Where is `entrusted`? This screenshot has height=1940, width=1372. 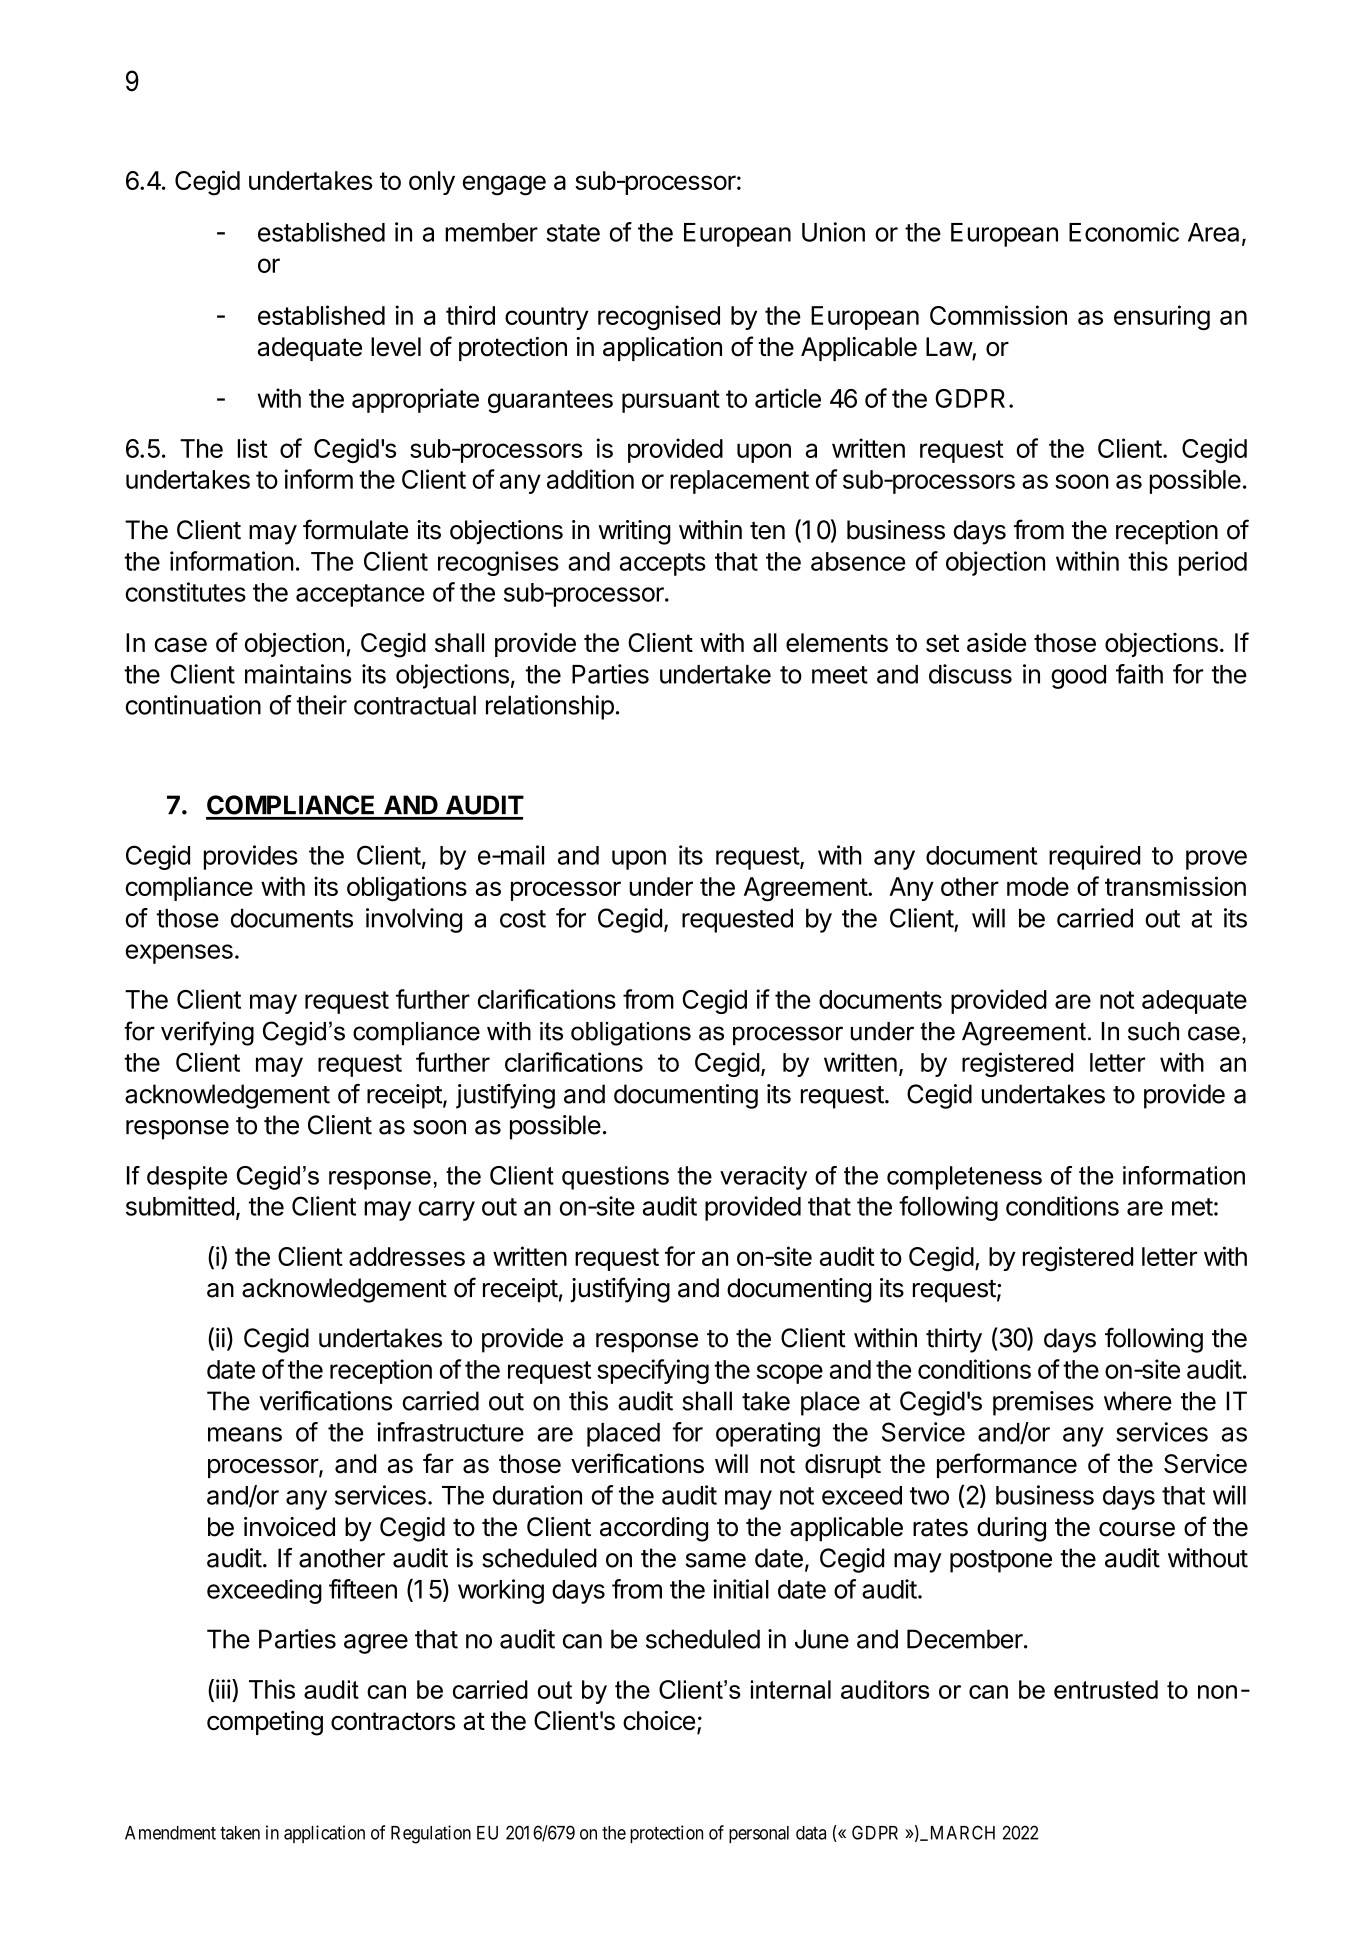
entrusted is located at coordinates (1106, 1689).
